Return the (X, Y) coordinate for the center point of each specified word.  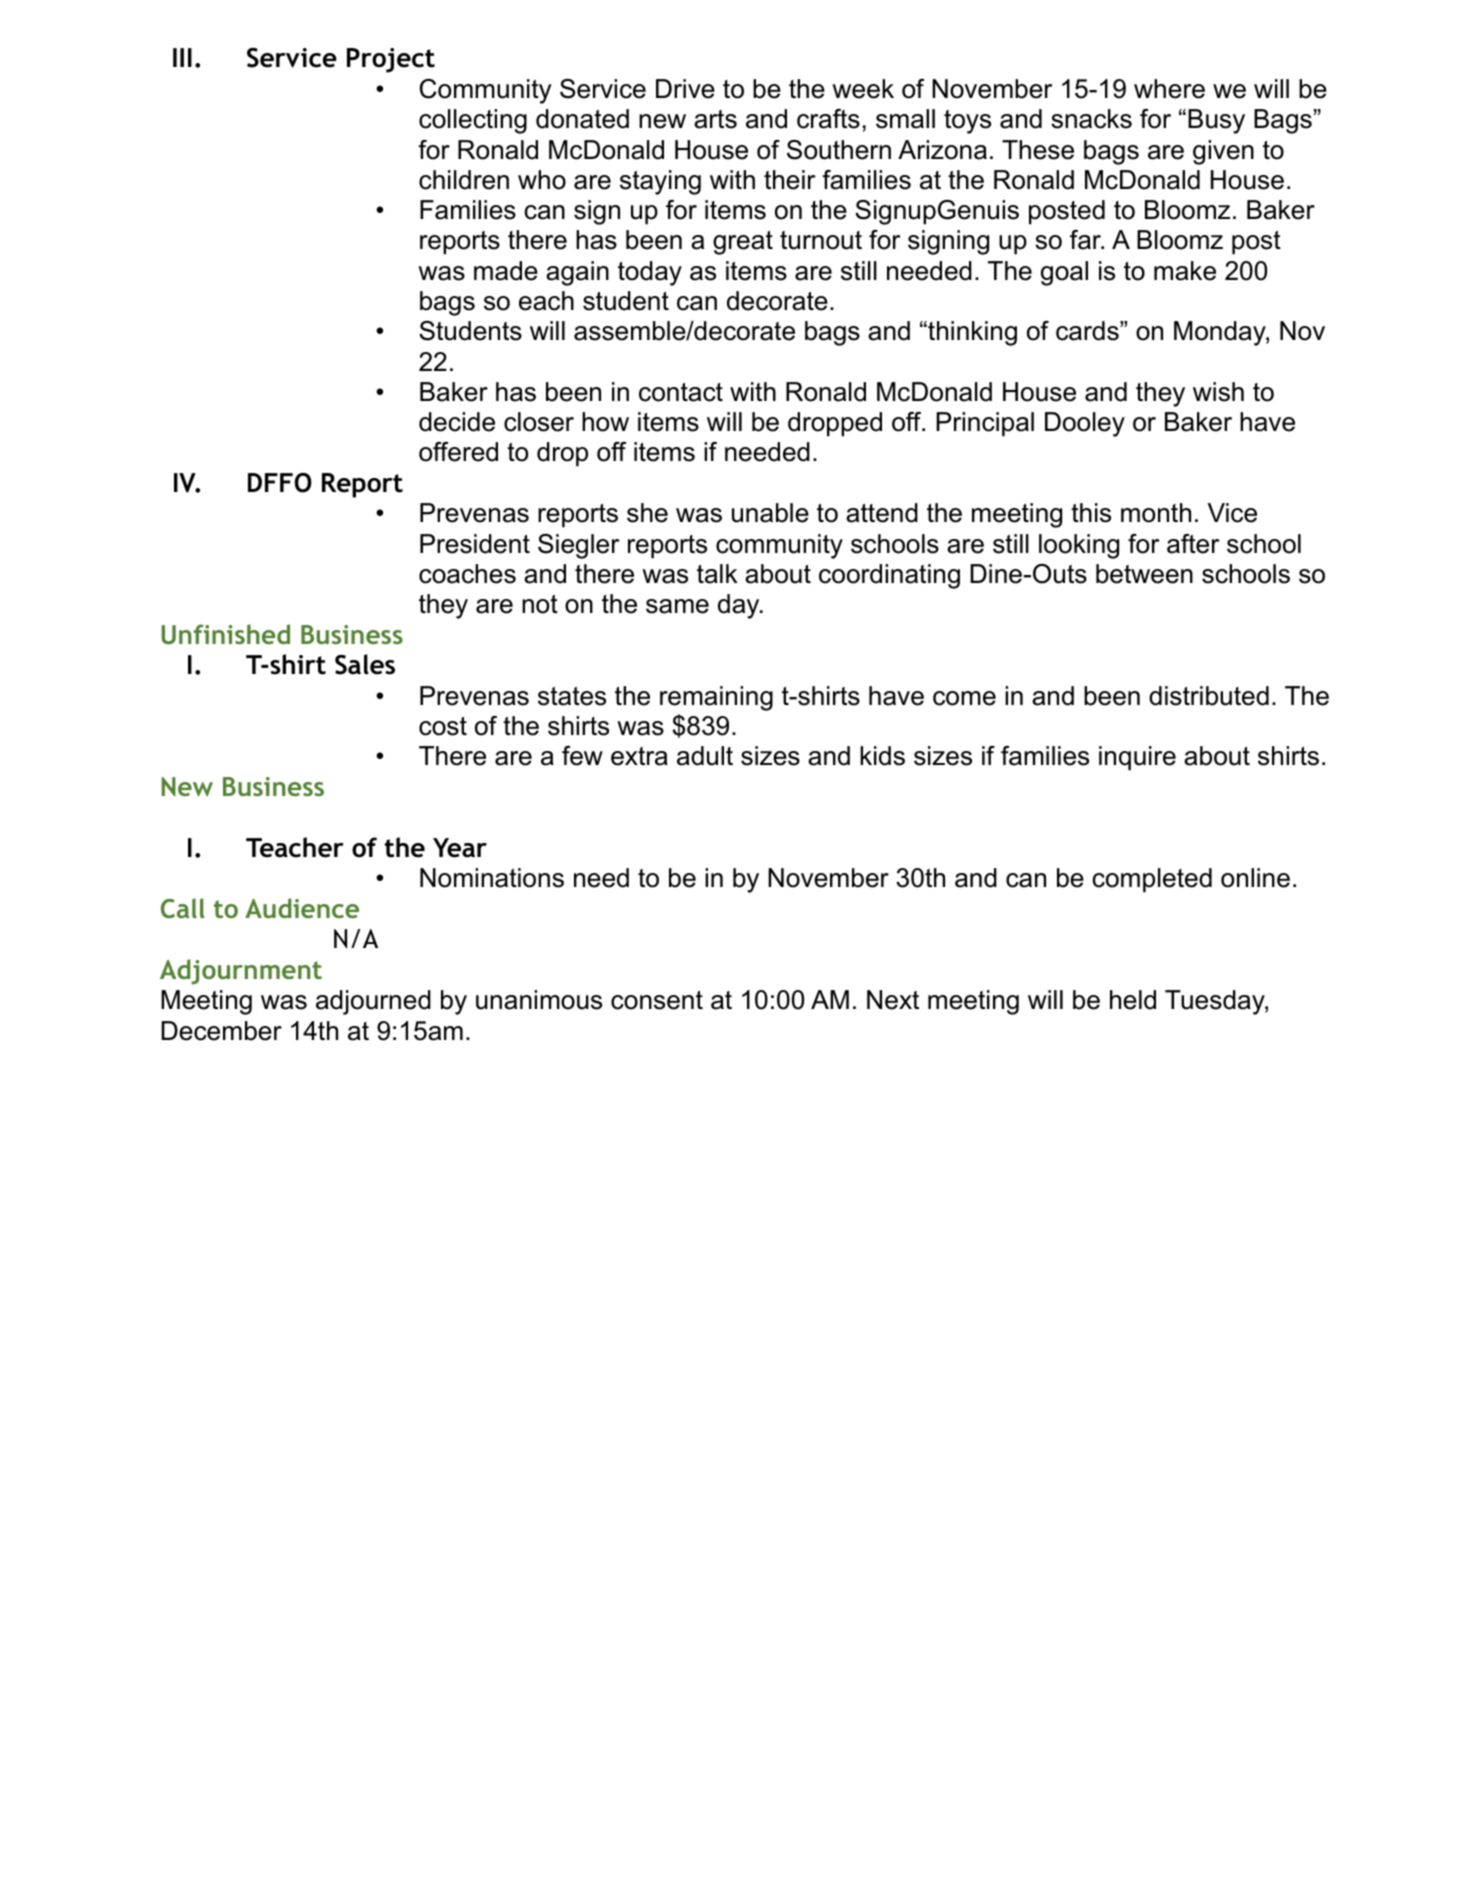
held (1133, 1000)
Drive (685, 89)
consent (657, 1000)
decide (457, 422)
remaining (716, 698)
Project (391, 60)
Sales (365, 664)
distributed (1209, 696)
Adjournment (241, 972)
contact (681, 392)
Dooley (1085, 424)
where (1169, 89)
